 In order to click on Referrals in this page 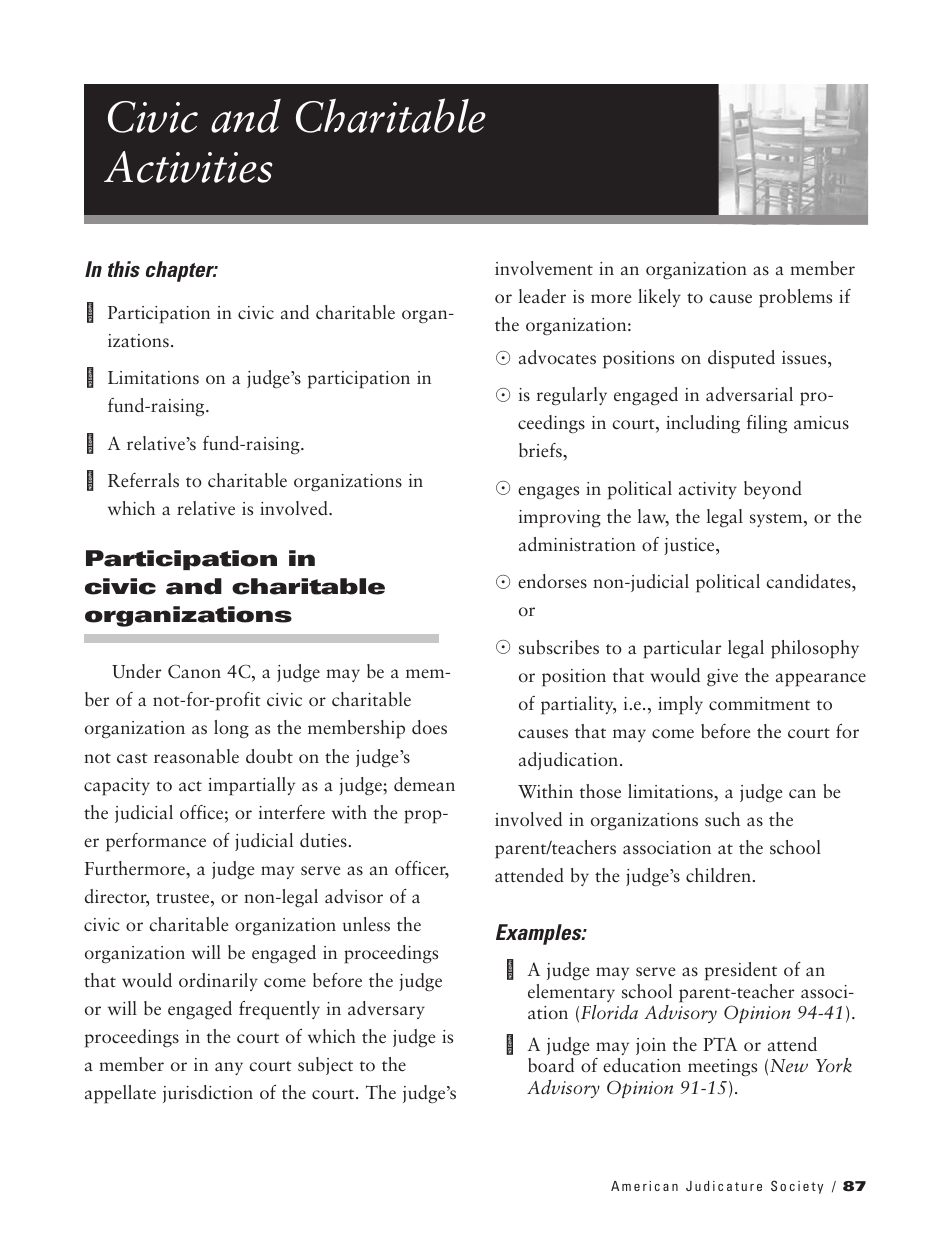, I will do `click(143, 480)`.
